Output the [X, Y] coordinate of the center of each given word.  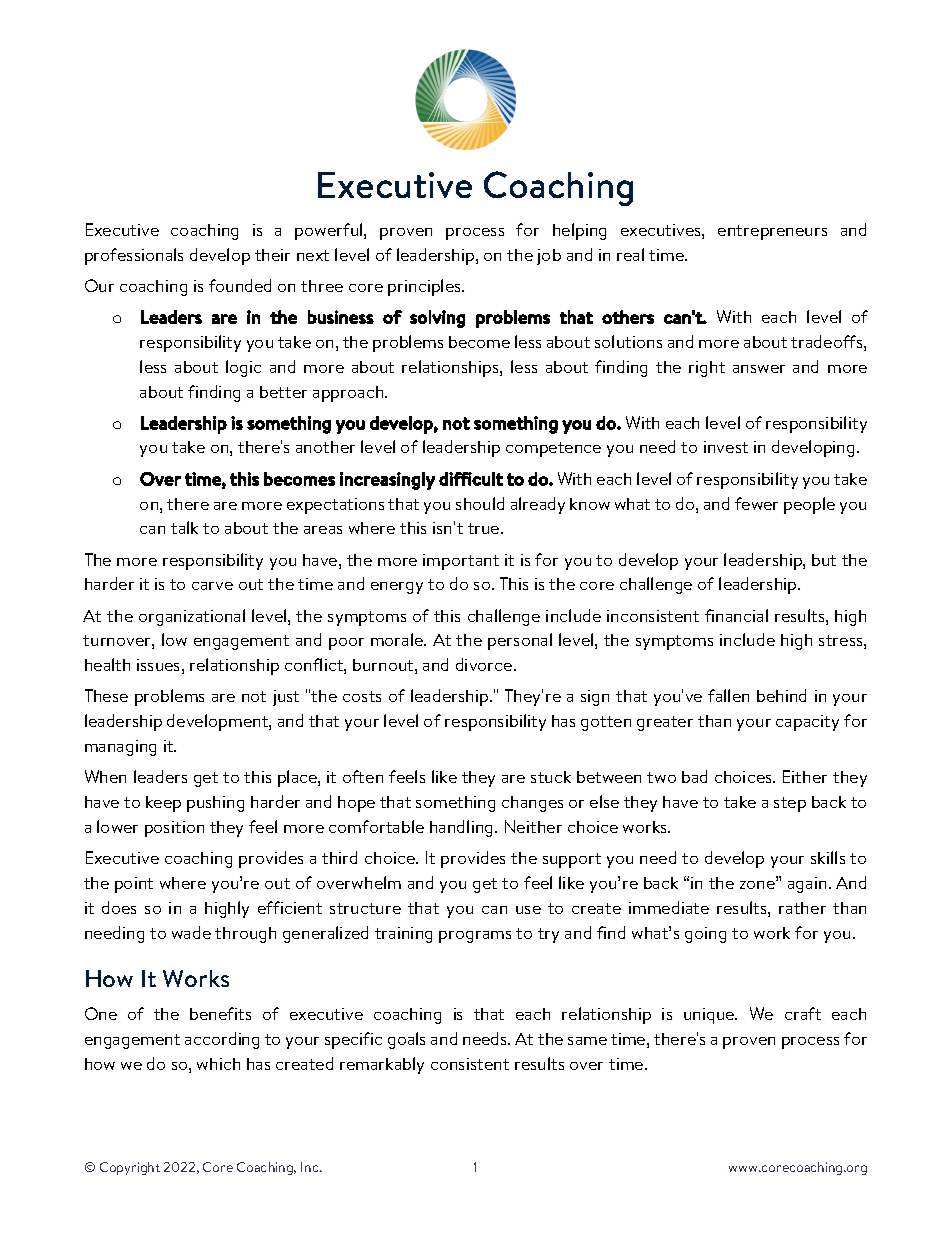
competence [553, 449]
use [528, 910]
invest [726, 447]
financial [736, 615]
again [807, 885]
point [134, 885]
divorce [485, 664]
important [461, 562]
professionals [134, 256]
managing [120, 748]
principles [426, 287]
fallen [728, 695]
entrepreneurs [772, 232]
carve [212, 586]
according [222, 1040]
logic [243, 368]
